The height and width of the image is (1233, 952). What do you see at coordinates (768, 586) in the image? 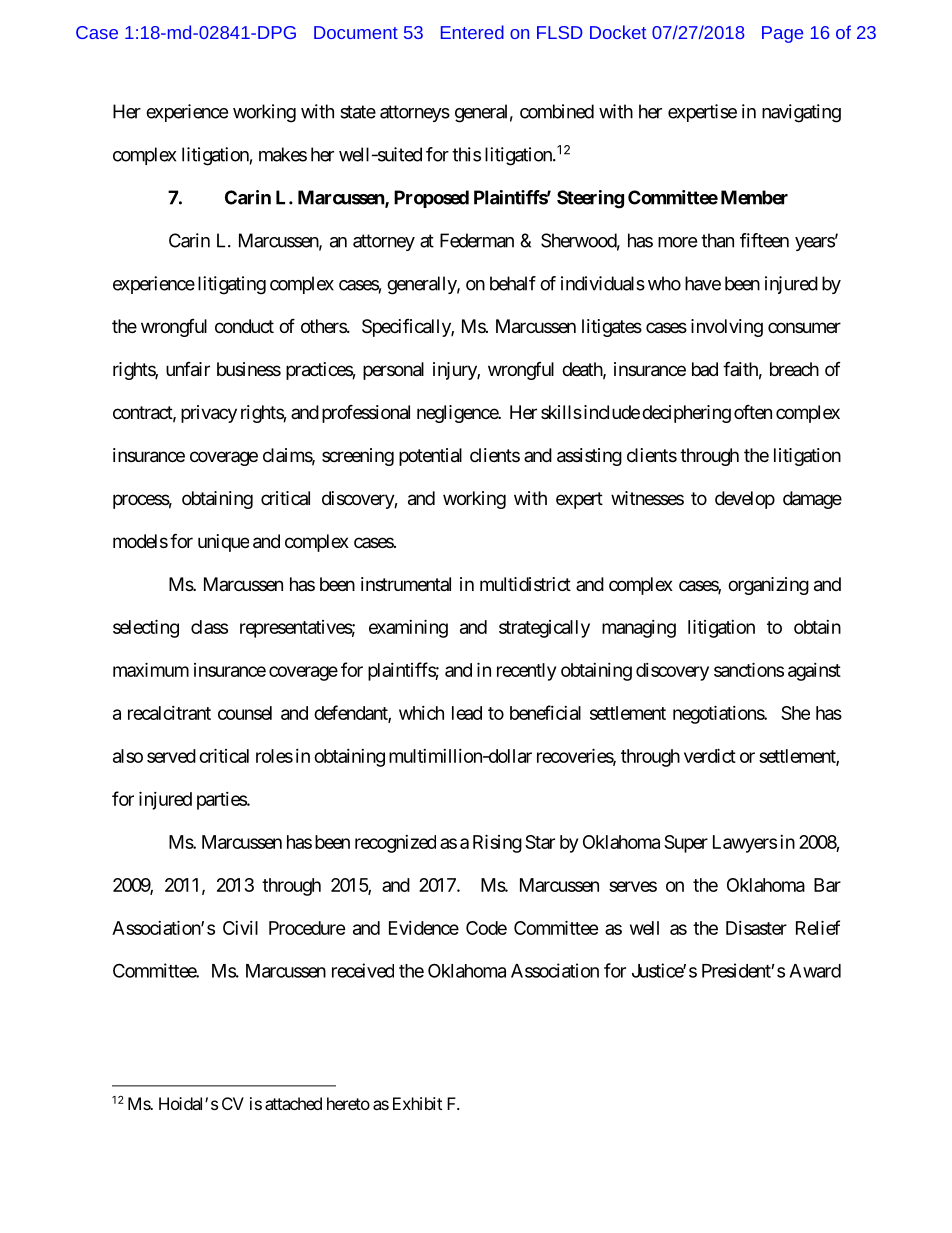
I see `organizing` at bounding box center [768, 586].
